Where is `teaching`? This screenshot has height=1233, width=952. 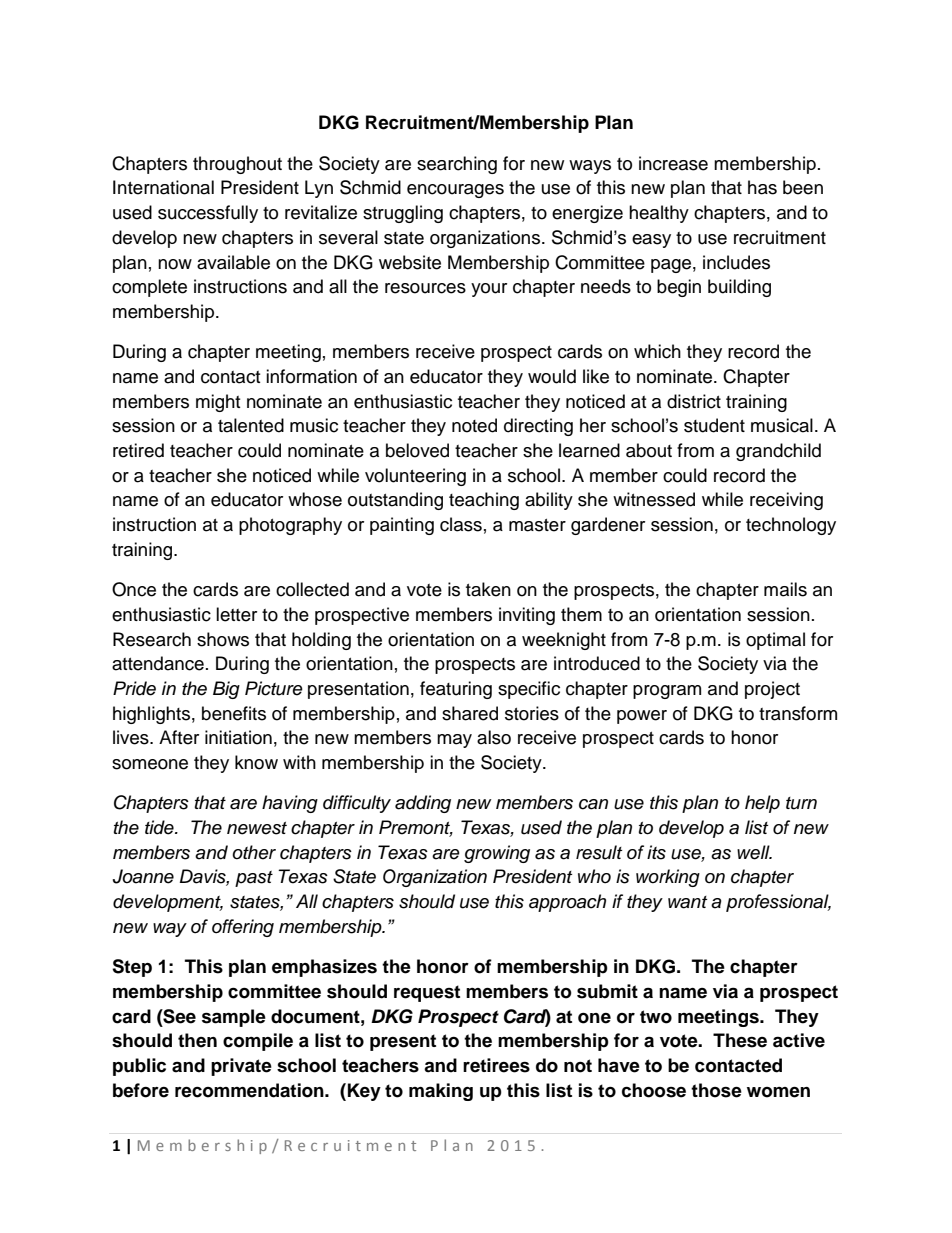
teaching is located at coordinates (484, 501).
